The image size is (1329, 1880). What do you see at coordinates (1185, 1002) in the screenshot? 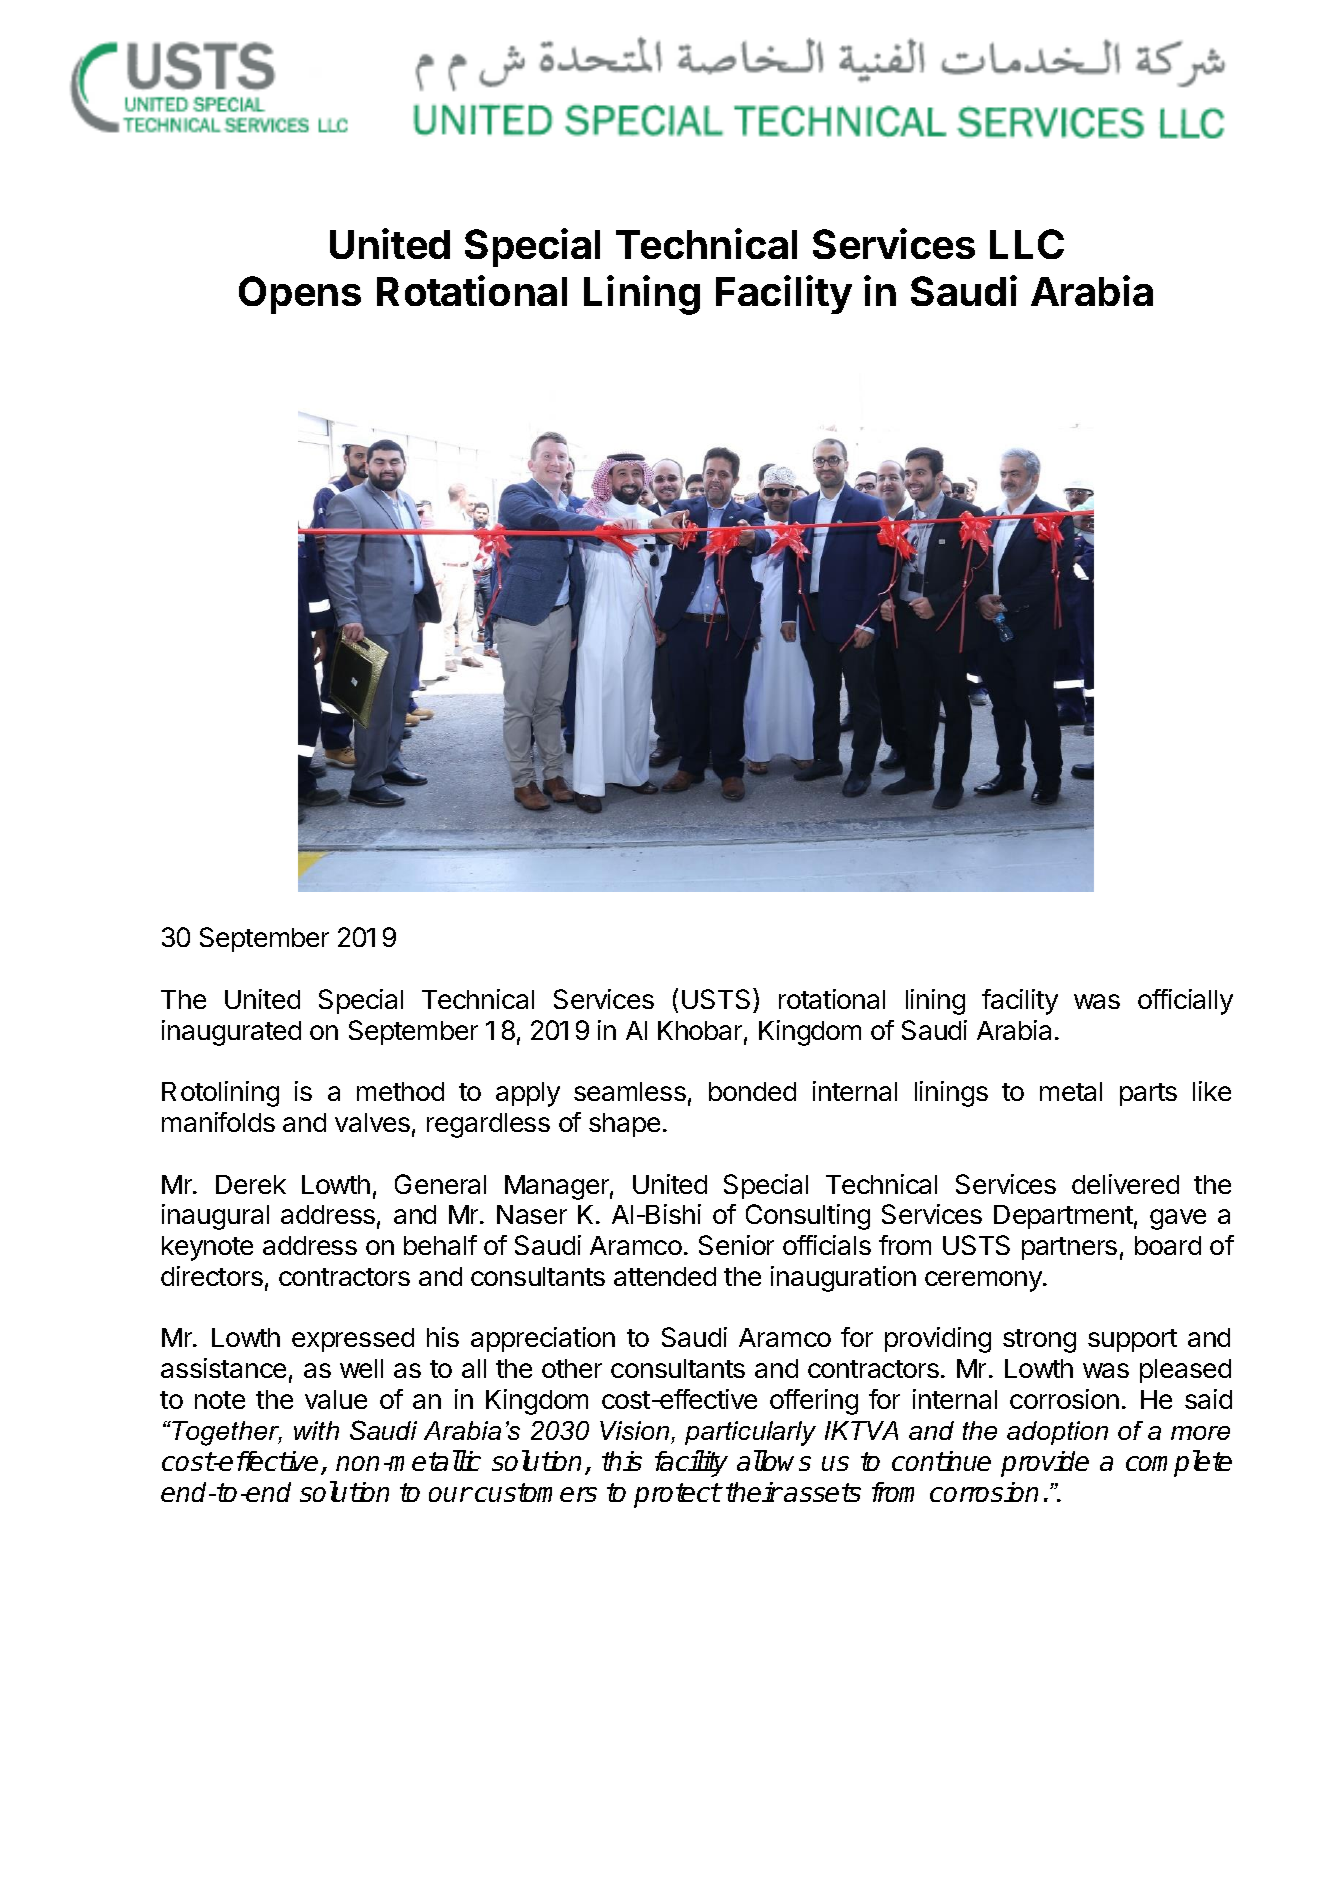
I see `officially` at bounding box center [1185, 1002].
